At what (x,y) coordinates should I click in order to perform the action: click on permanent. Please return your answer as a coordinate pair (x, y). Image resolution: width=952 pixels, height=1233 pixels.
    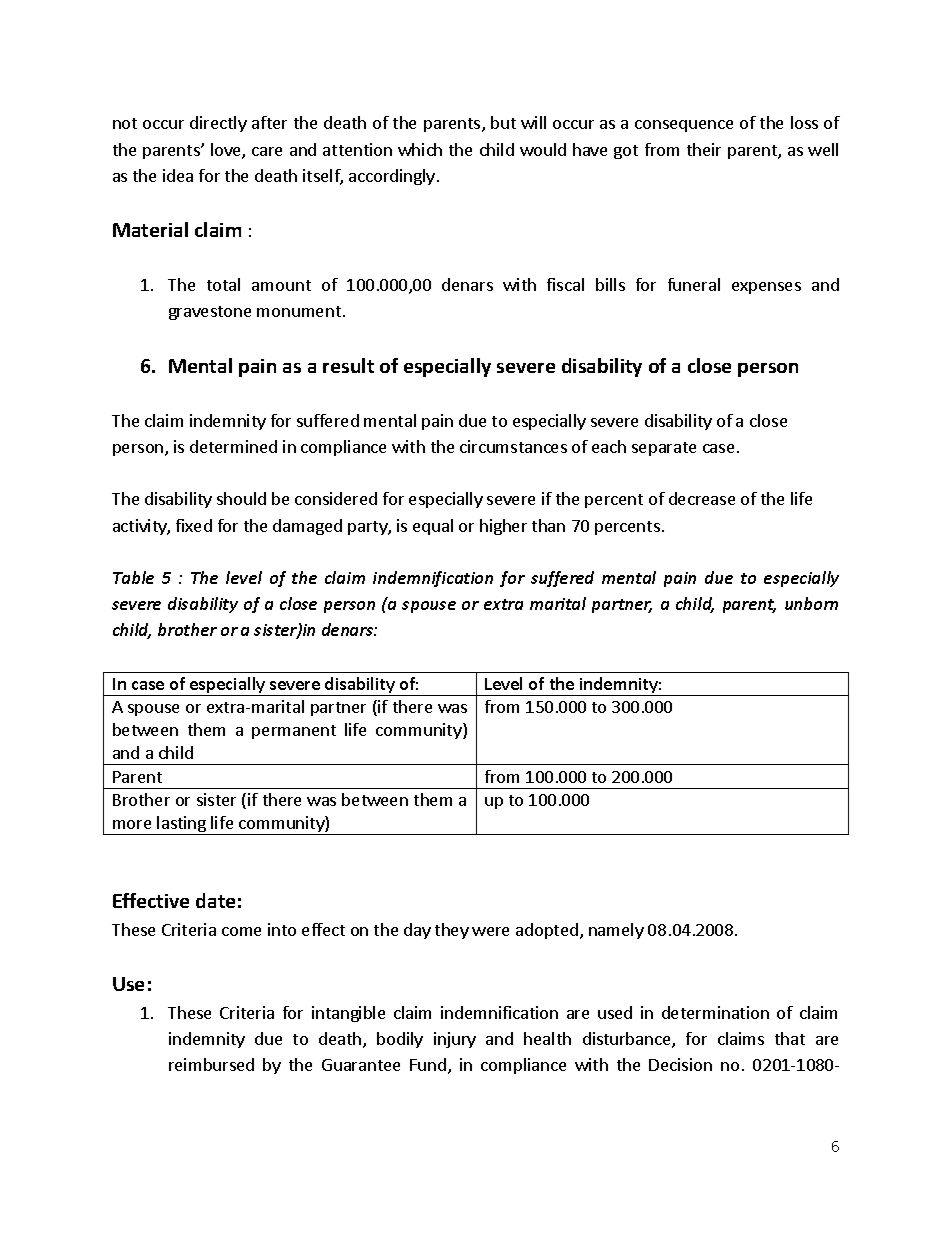
    Looking at the image, I should click on (294, 732).
